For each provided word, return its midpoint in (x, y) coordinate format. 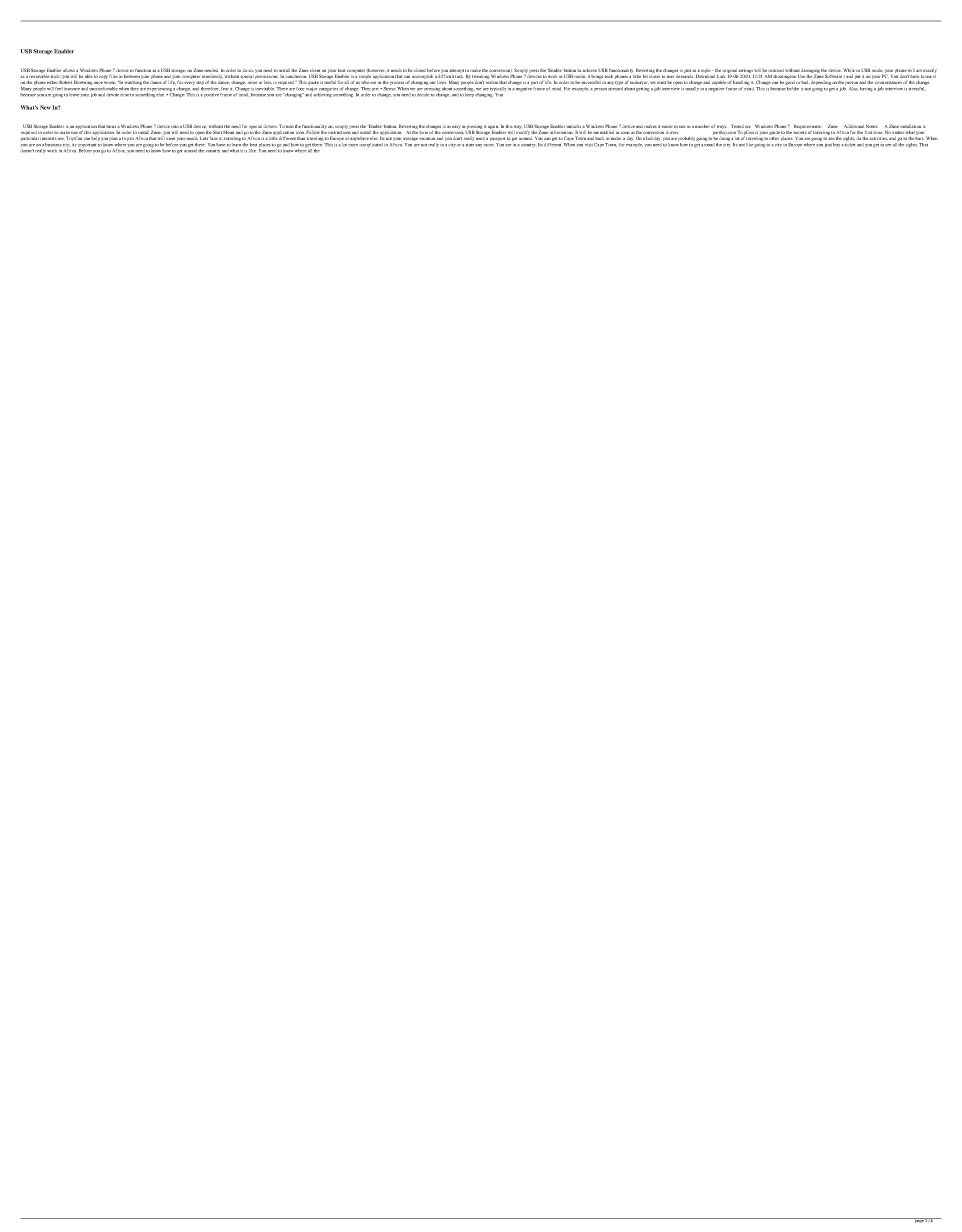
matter (898, 133)
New (45, 107)
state (470, 145)
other (774, 138)
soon (624, 133)
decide (423, 95)
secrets (800, 133)
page (919, 1220)
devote (112, 95)
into (175, 126)
